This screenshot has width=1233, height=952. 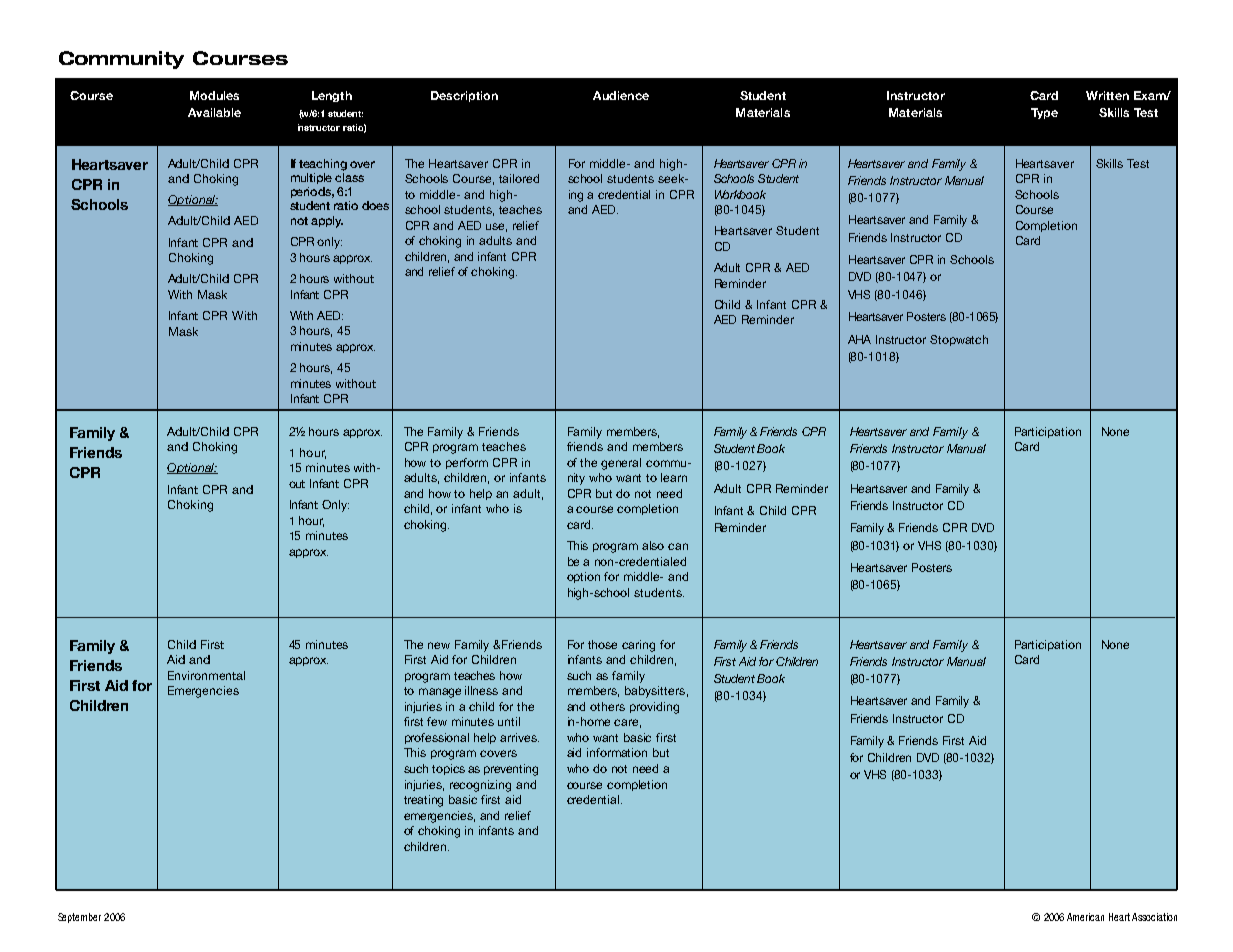 What do you see at coordinates (214, 112) in the screenshot?
I see `Available` at bounding box center [214, 112].
